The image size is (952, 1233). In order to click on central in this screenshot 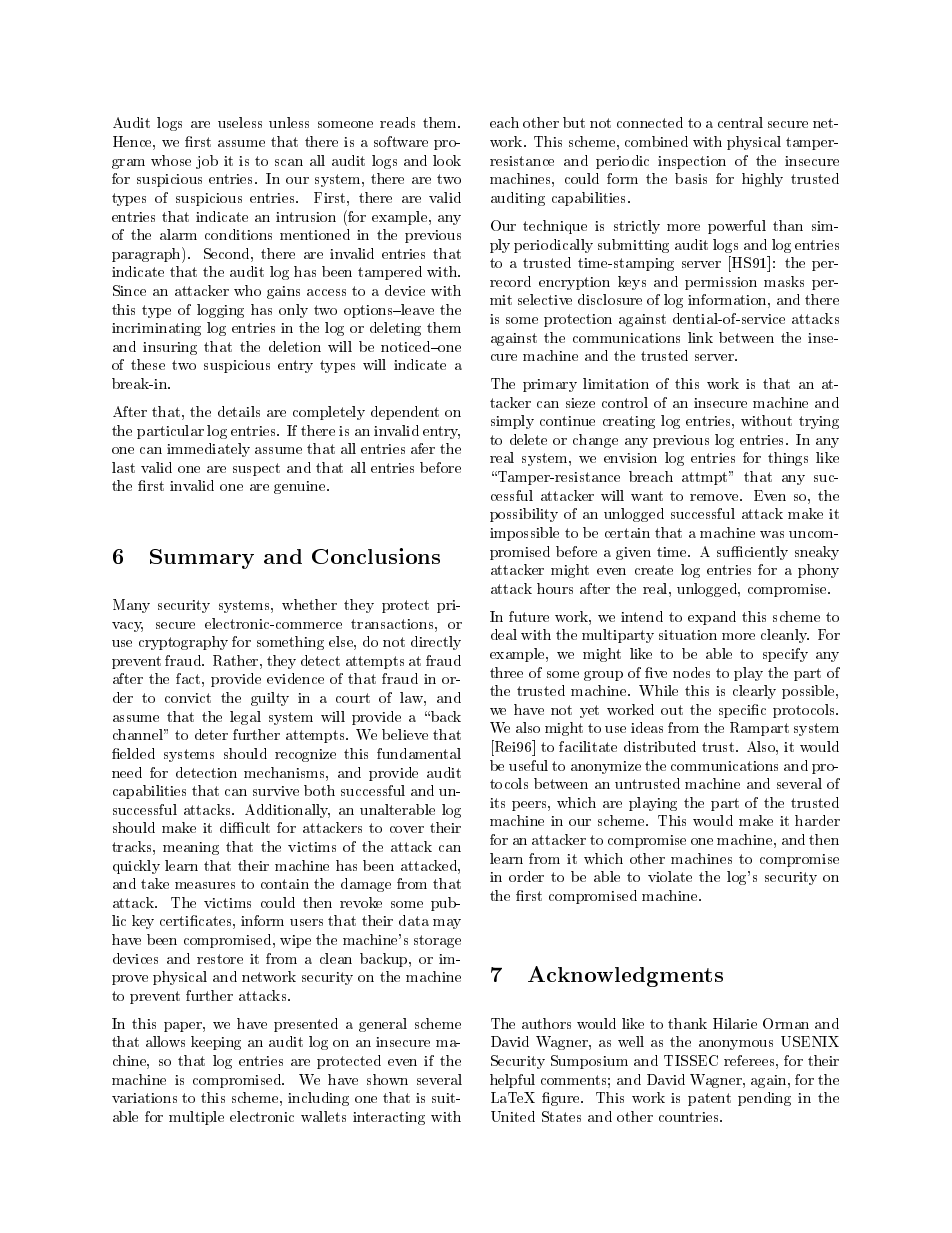, I will do `click(740, 122)`.
